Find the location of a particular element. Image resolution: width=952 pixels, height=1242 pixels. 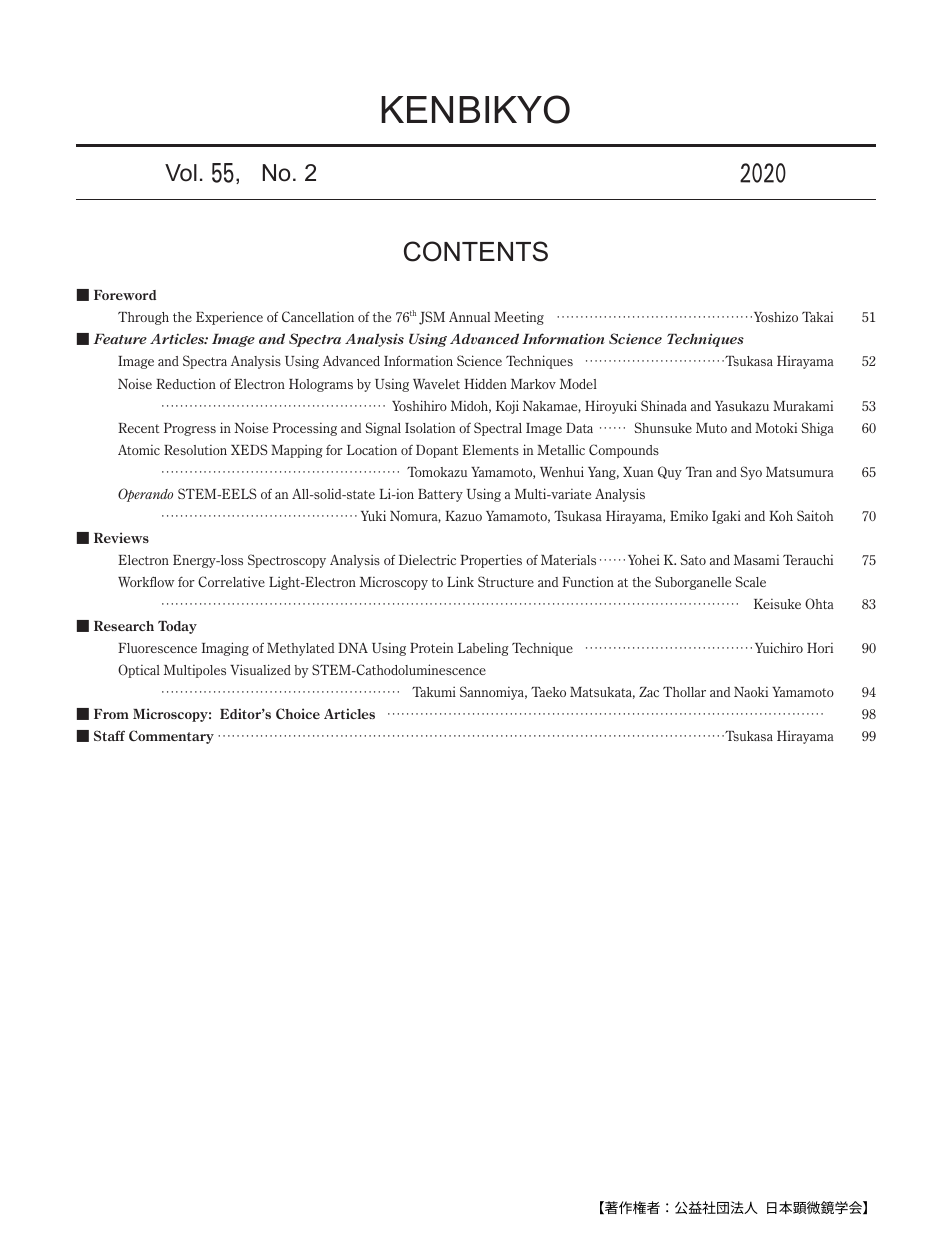

Link is located at coordinates (460, 581).
